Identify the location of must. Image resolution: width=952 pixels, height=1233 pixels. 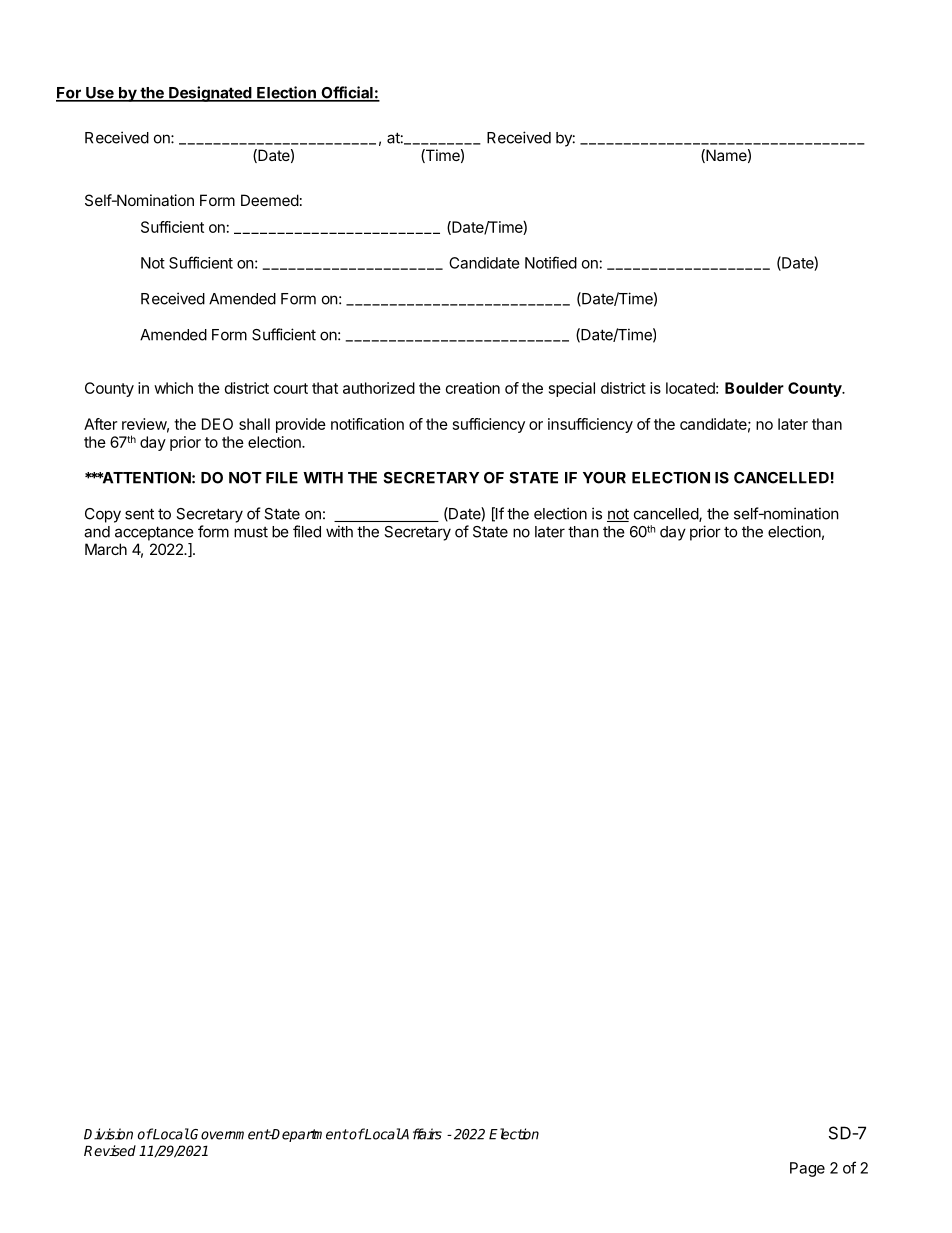
(251, 532).
